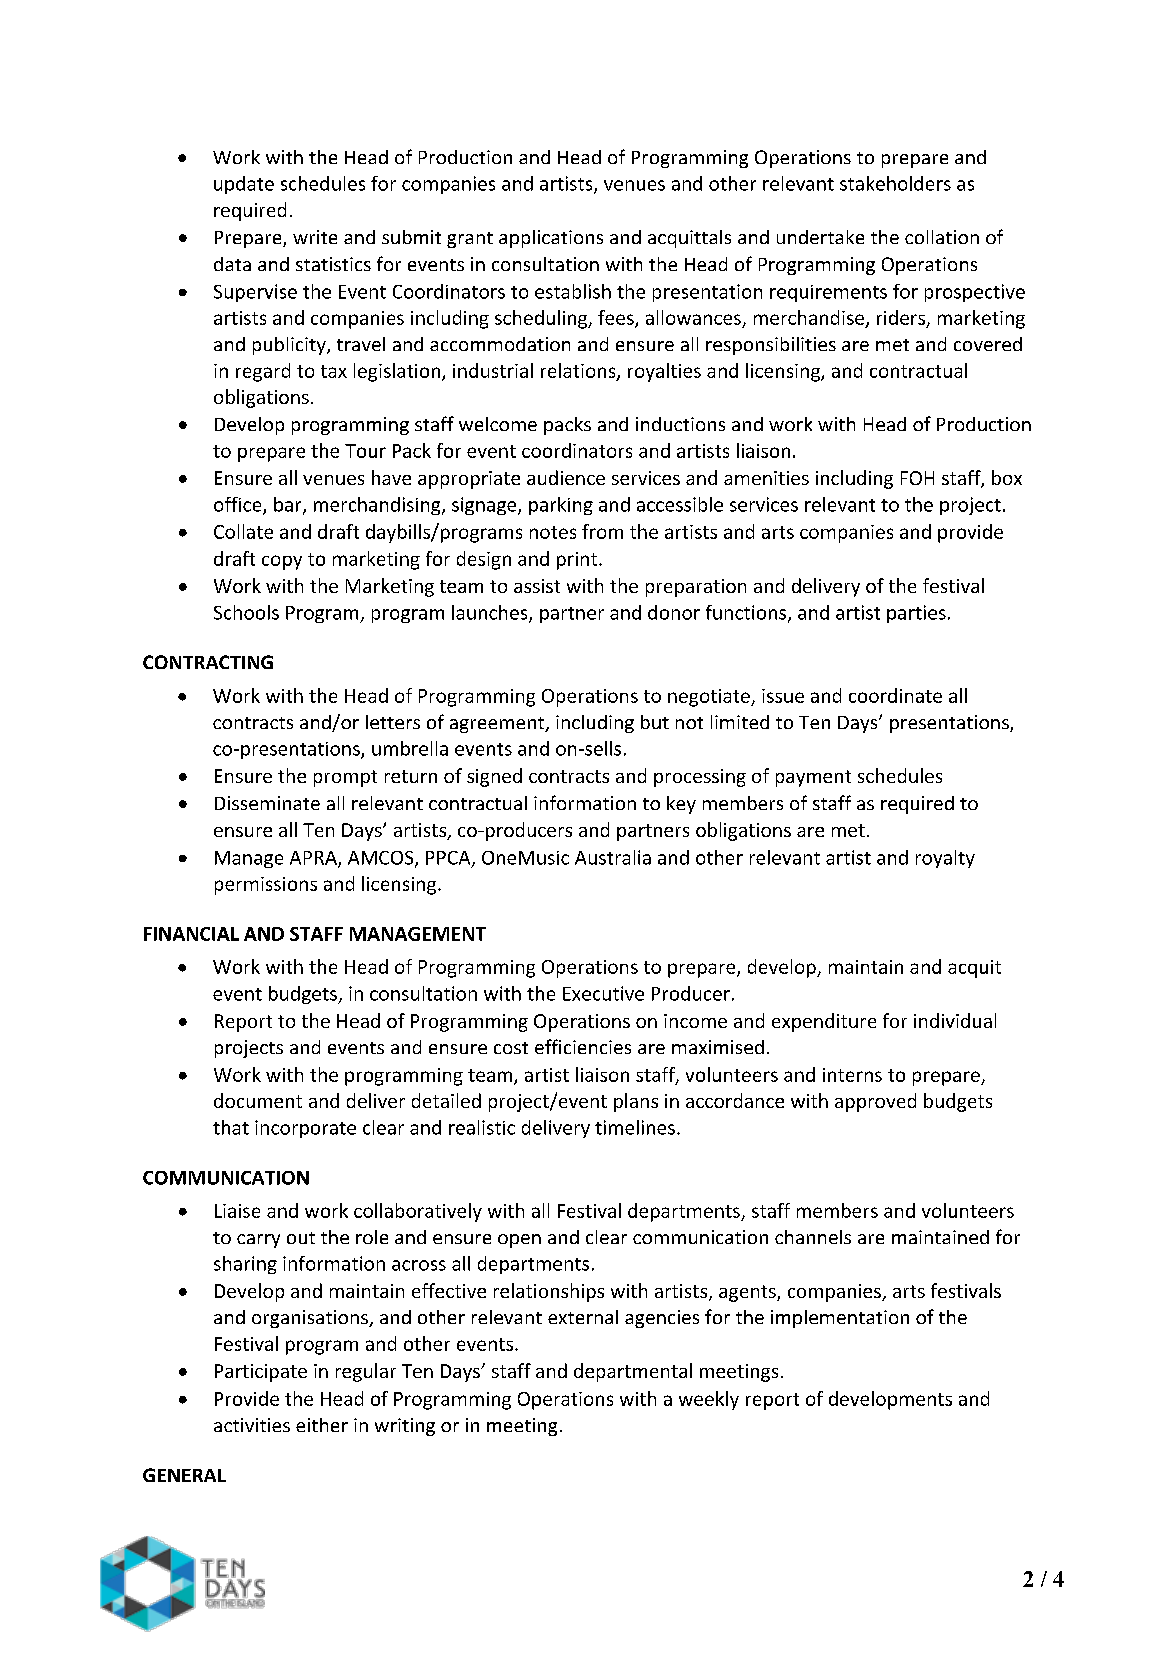 The image size is (1168, 1653). I want to click on approved, so click(875, 1102).
